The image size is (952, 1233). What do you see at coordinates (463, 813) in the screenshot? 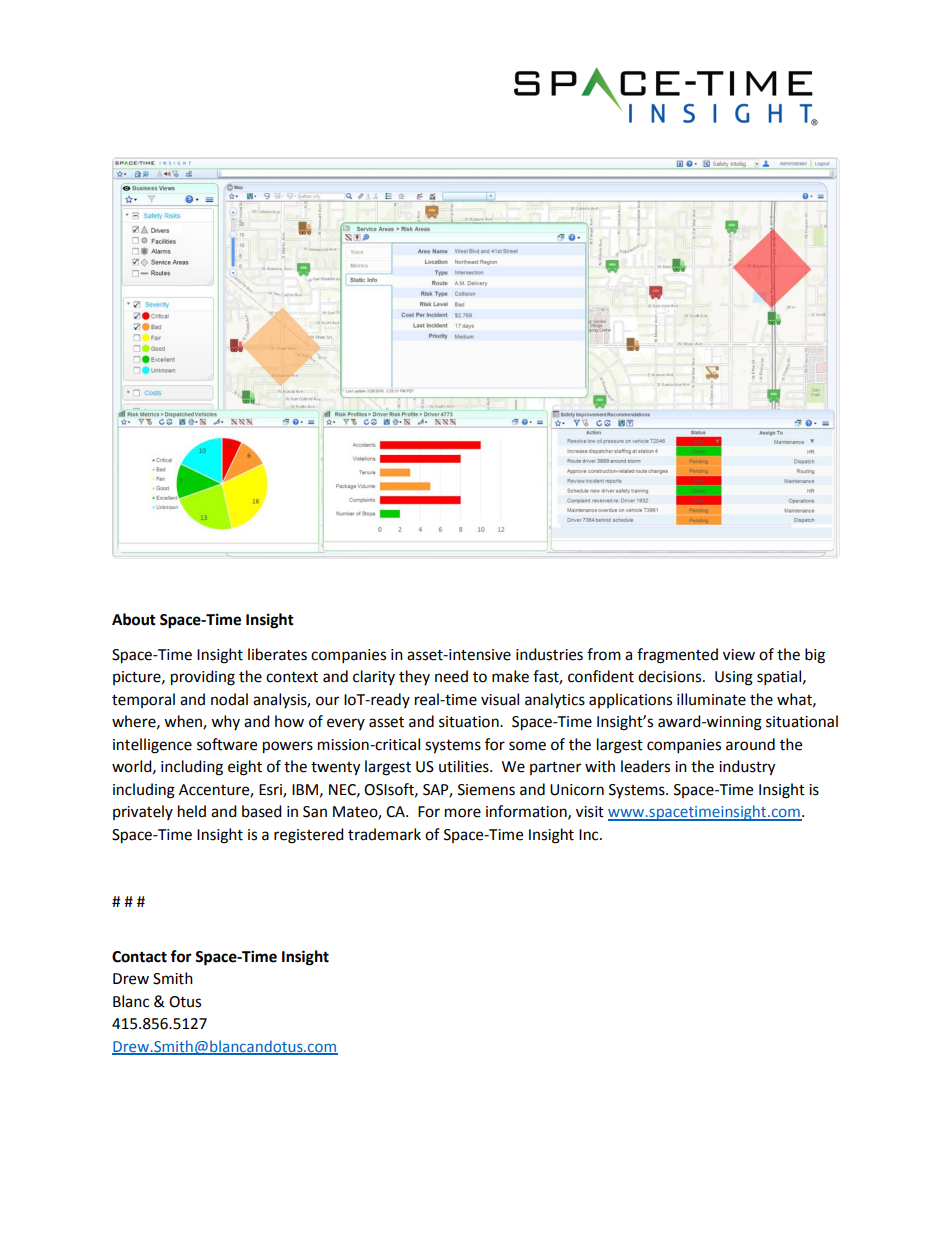
I see `more` at bounding box center [463, 813].
